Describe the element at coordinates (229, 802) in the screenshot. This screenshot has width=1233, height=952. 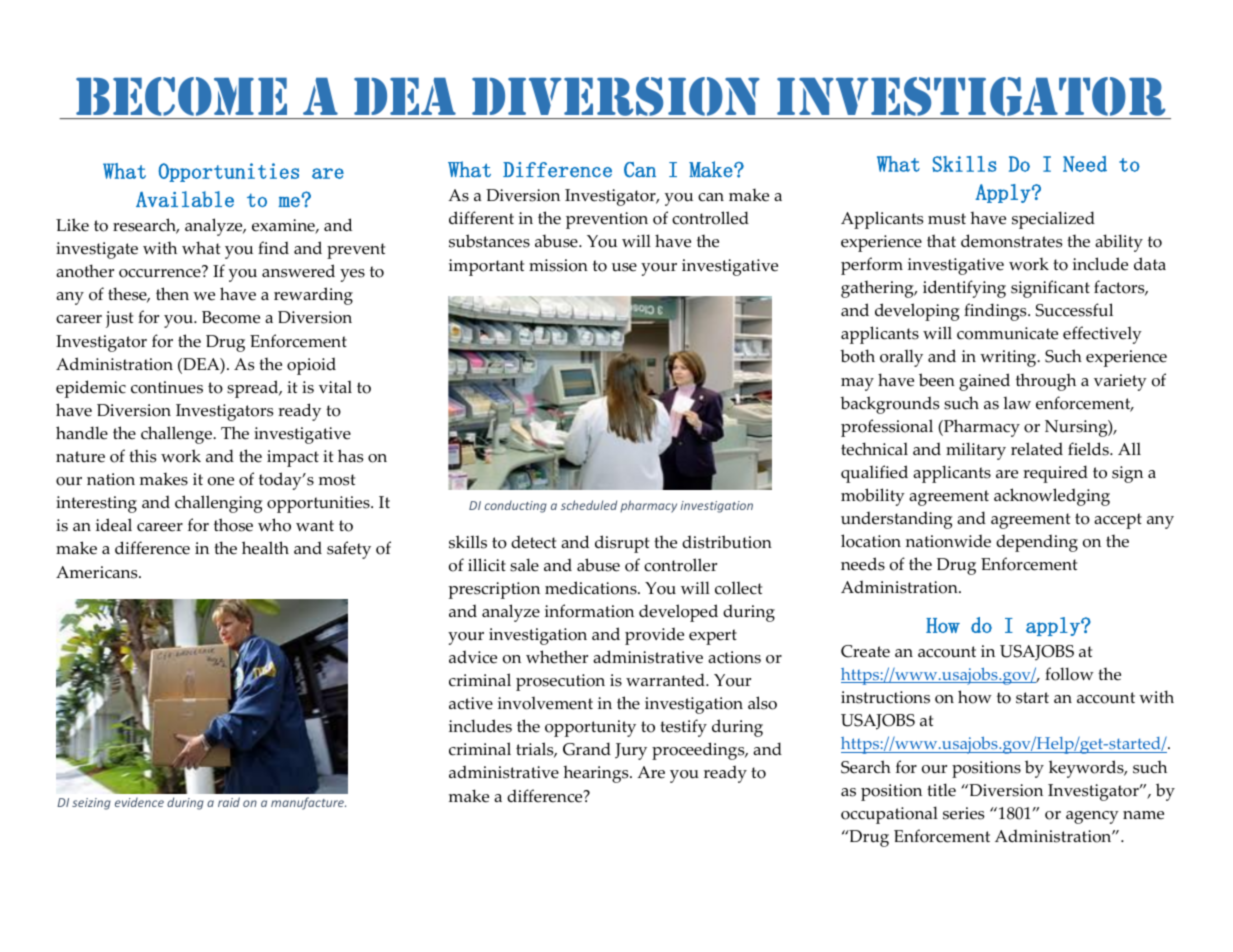
I see `raid` at that location.
